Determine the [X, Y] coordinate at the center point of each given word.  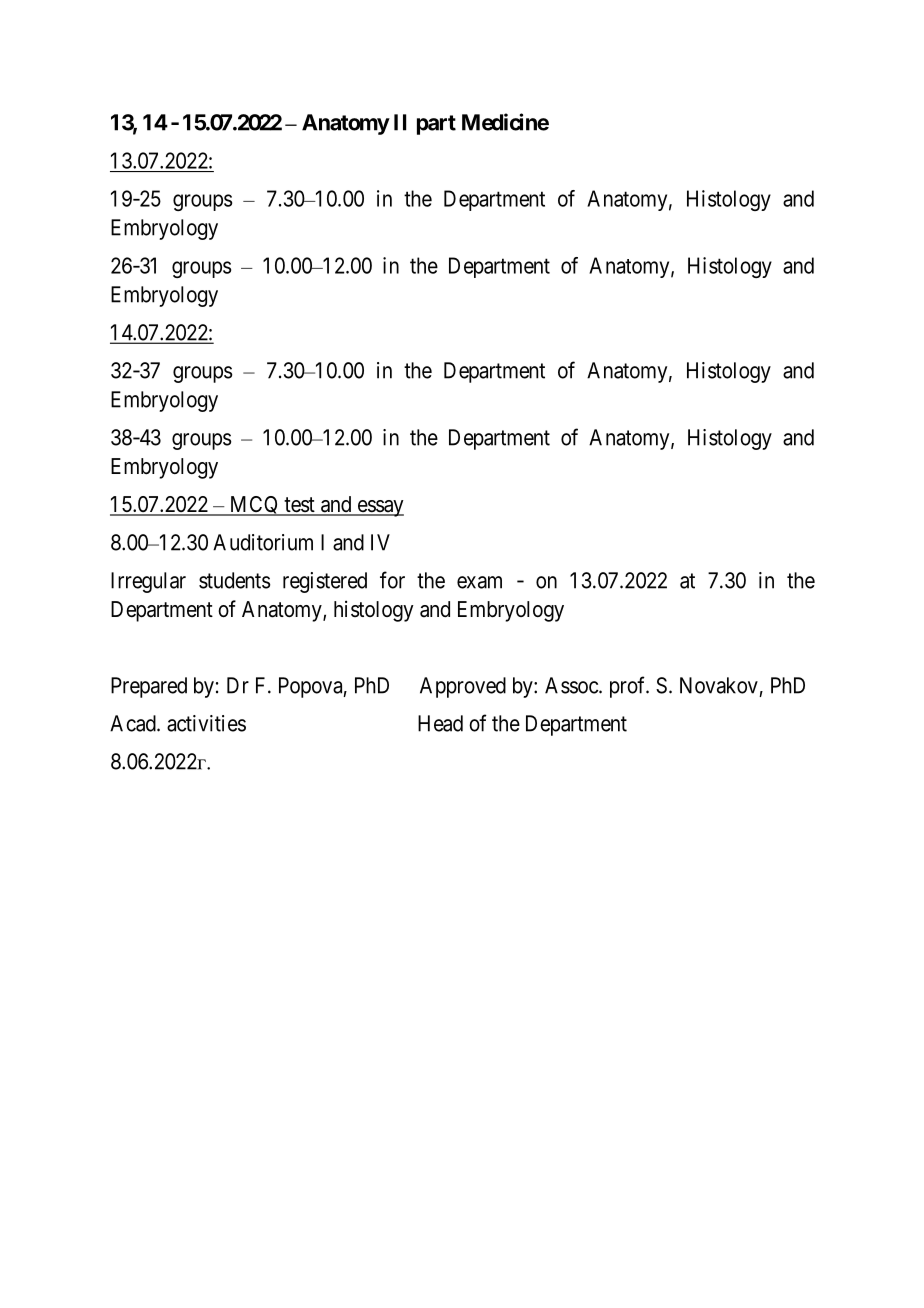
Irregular [148, 582]
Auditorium [263, 542]
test [299, 506]
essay [379, 508]
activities [206, 723]
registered [325, 582]
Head [440, 723]
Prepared [149, 687]
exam [479, 582]
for [392, 580]
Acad [134, 723]
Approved [463, 687]
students [234, 580]
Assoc [572, 685]
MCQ [254, 506]
